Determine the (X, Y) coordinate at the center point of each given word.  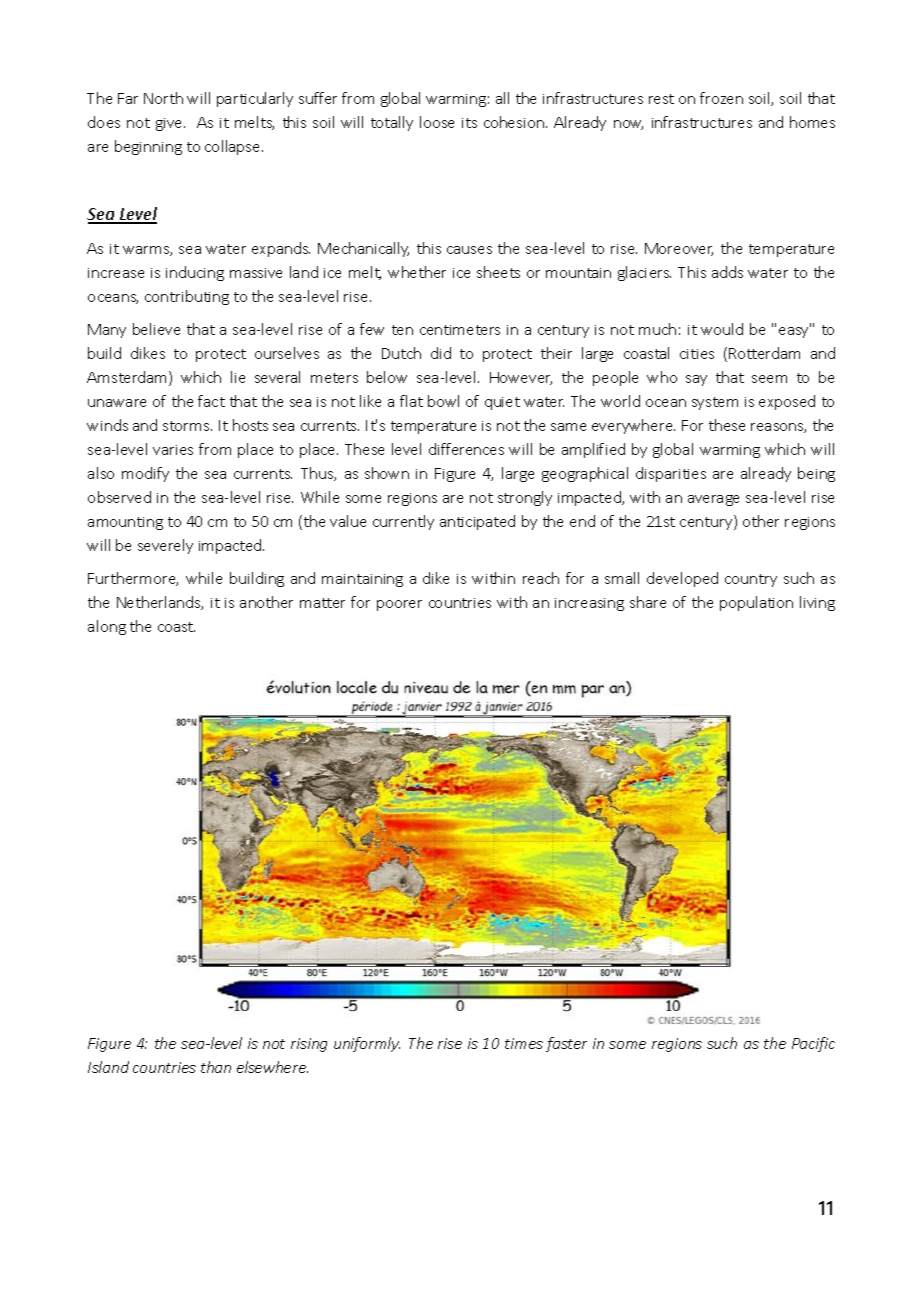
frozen (721, 98)
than (216, 1067)
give (170, 124)
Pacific (813, 1044)
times (524, 1043)
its (469, 123)
